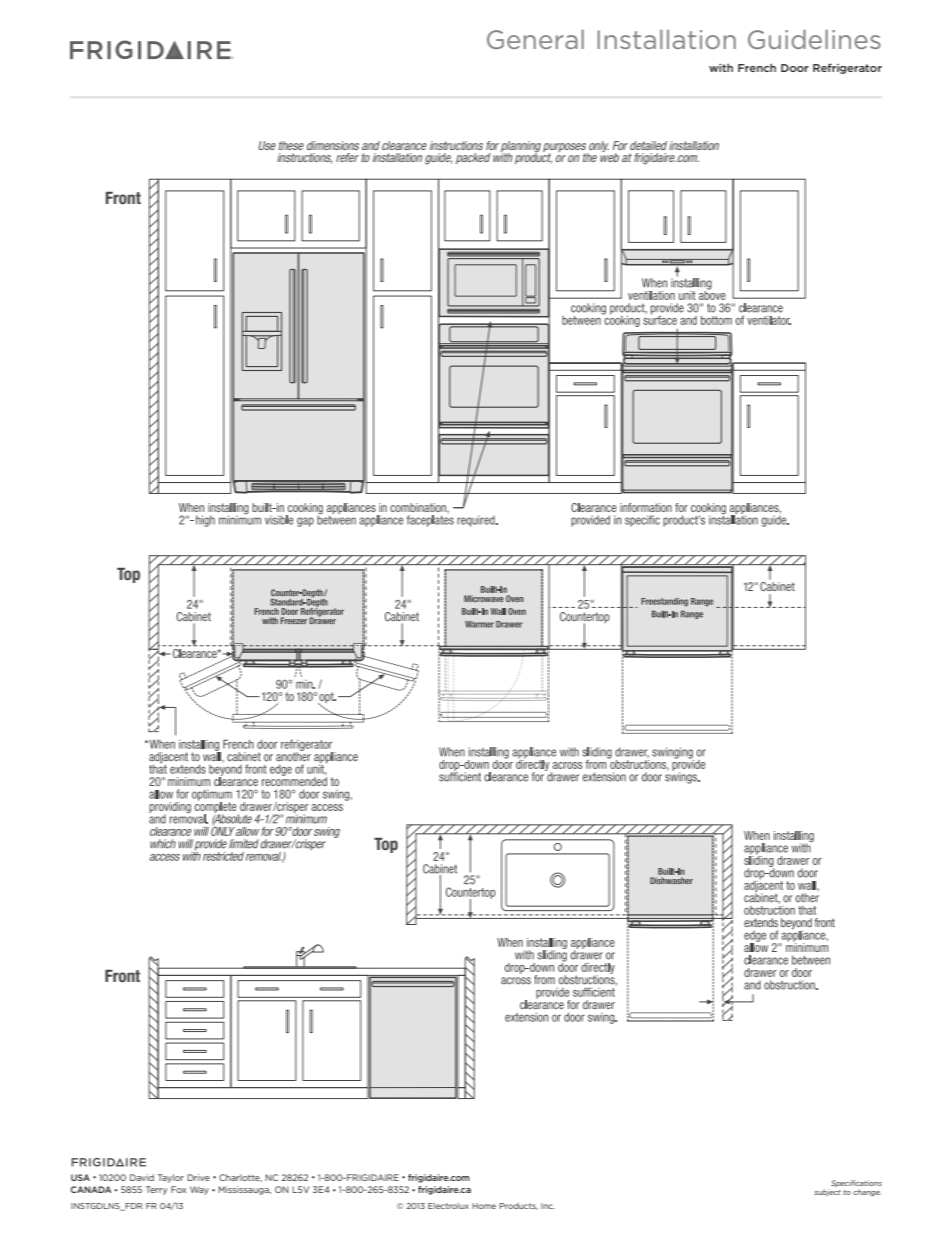  What do you see at coordinates (795, 68) in the document?
I see `Door` at bounding box center [795, 68].
